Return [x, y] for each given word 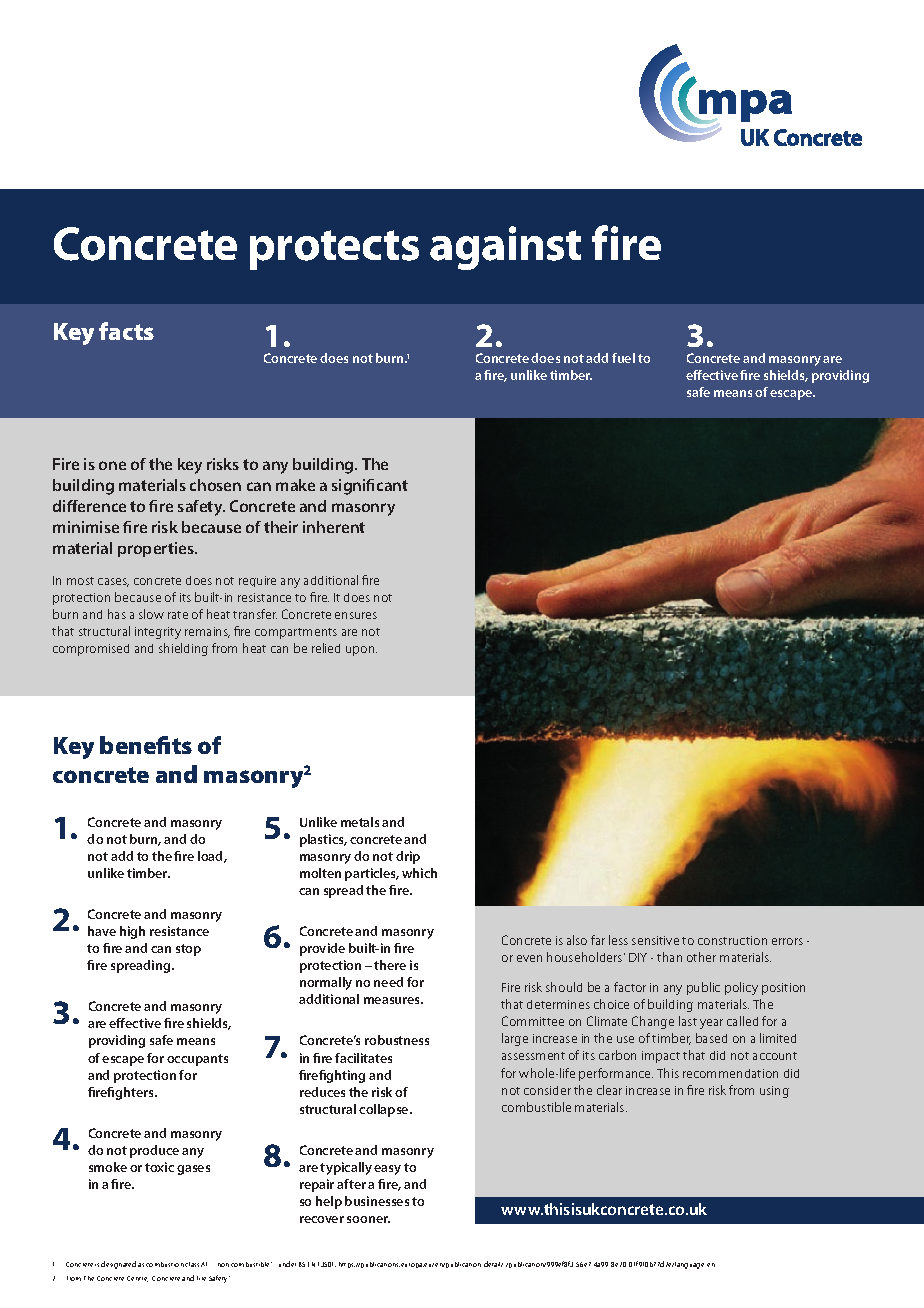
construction [732, 940]
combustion [165, 1264]
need [388, 982]
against [505, 248]
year [711, 1024]
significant [370, 487]
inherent [334, 527]
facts [126, 331]
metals [360, 822]
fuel [623, 358]
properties [157, 549]
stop [188, 950]
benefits [146, 745]
